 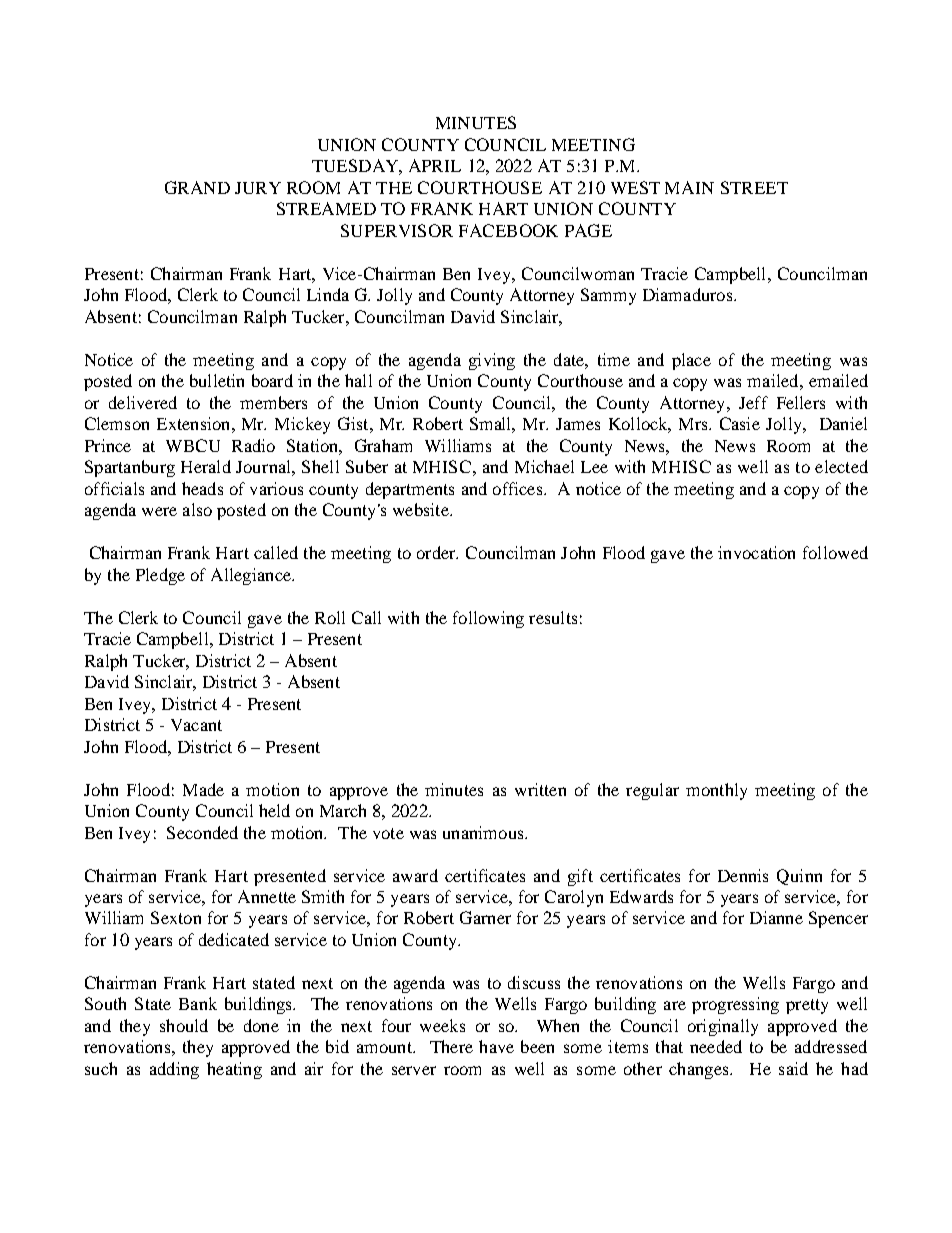 I want to click on invocation, so click(x=756, y=552).
